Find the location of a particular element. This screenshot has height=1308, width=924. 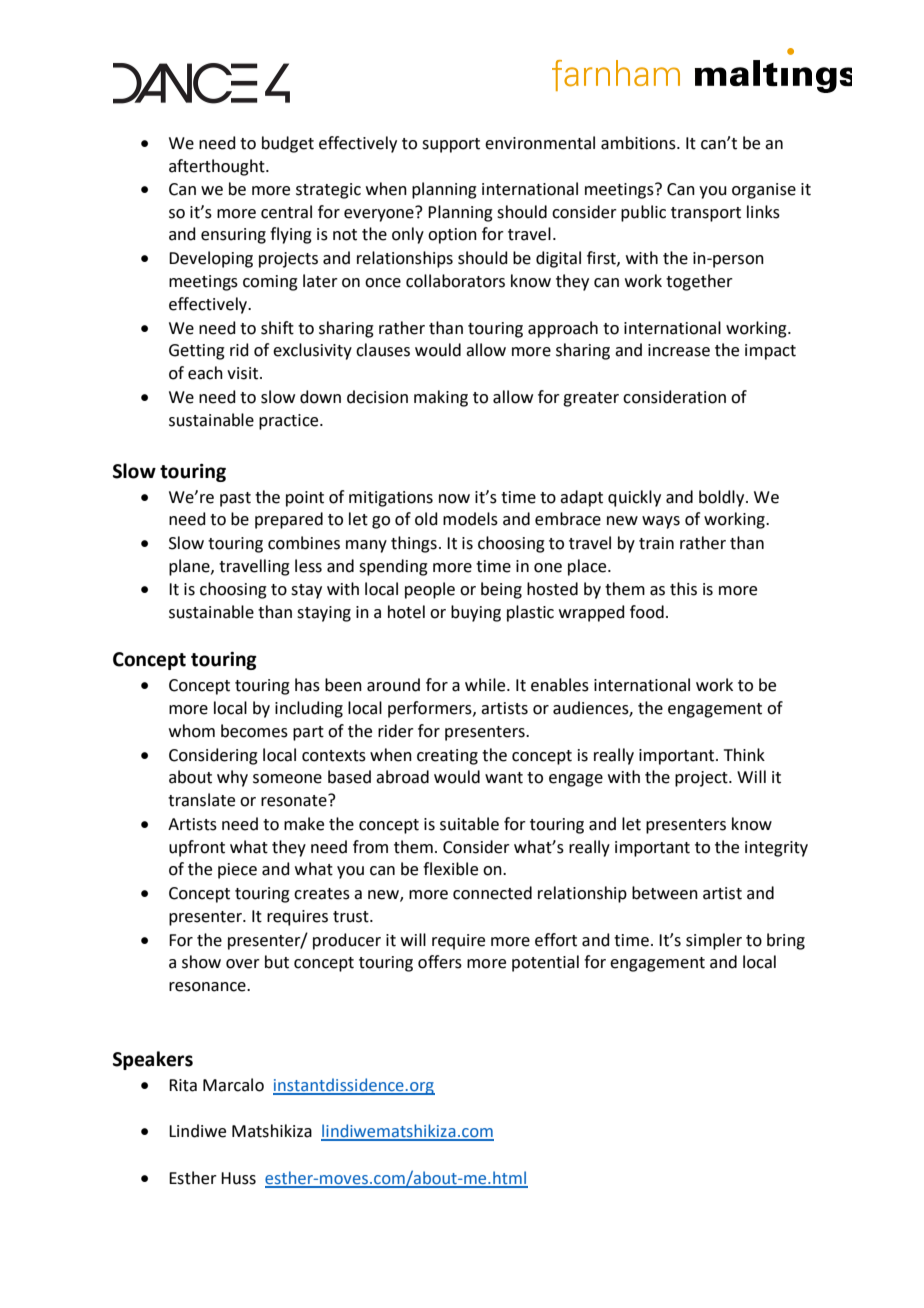

simpler is located at coordinates (714, 941).
